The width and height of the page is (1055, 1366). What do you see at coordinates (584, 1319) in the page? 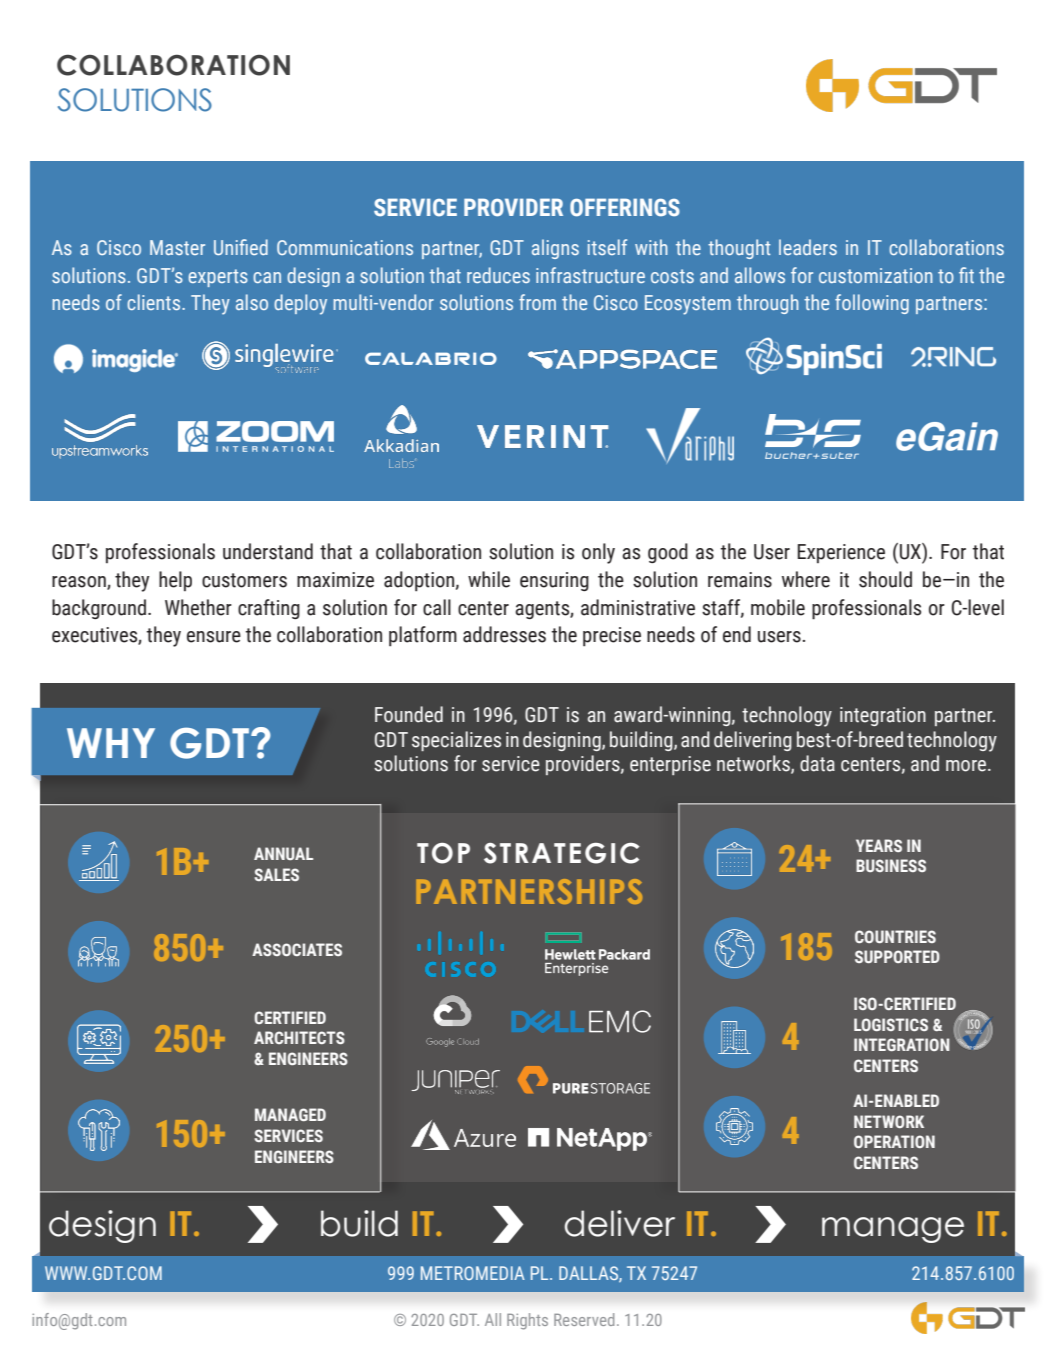
I see `Reserved` at bounding box center [584, 1319].
